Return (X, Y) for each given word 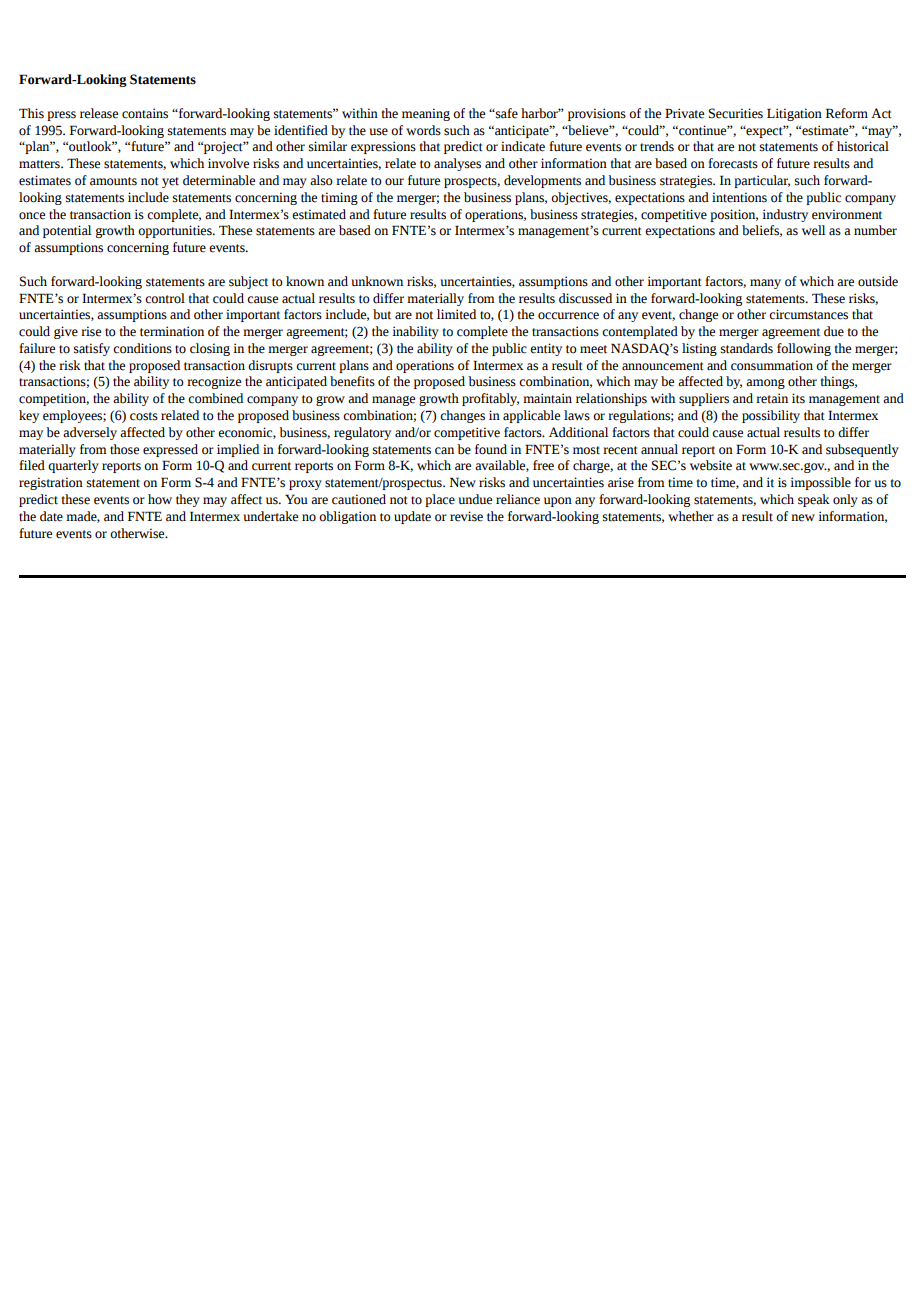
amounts (113, 181)
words (423, 130)
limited (456, 314)
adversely (90, 433)
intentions (739, 197)
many (765, 284)
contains (145, 113)
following (804, 349)
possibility (771, 416)
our (394, 182)
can (444, 451)
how (160, 499)
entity (546, 349)
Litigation (794, 114)
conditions (142, 348)
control (165, 298)
